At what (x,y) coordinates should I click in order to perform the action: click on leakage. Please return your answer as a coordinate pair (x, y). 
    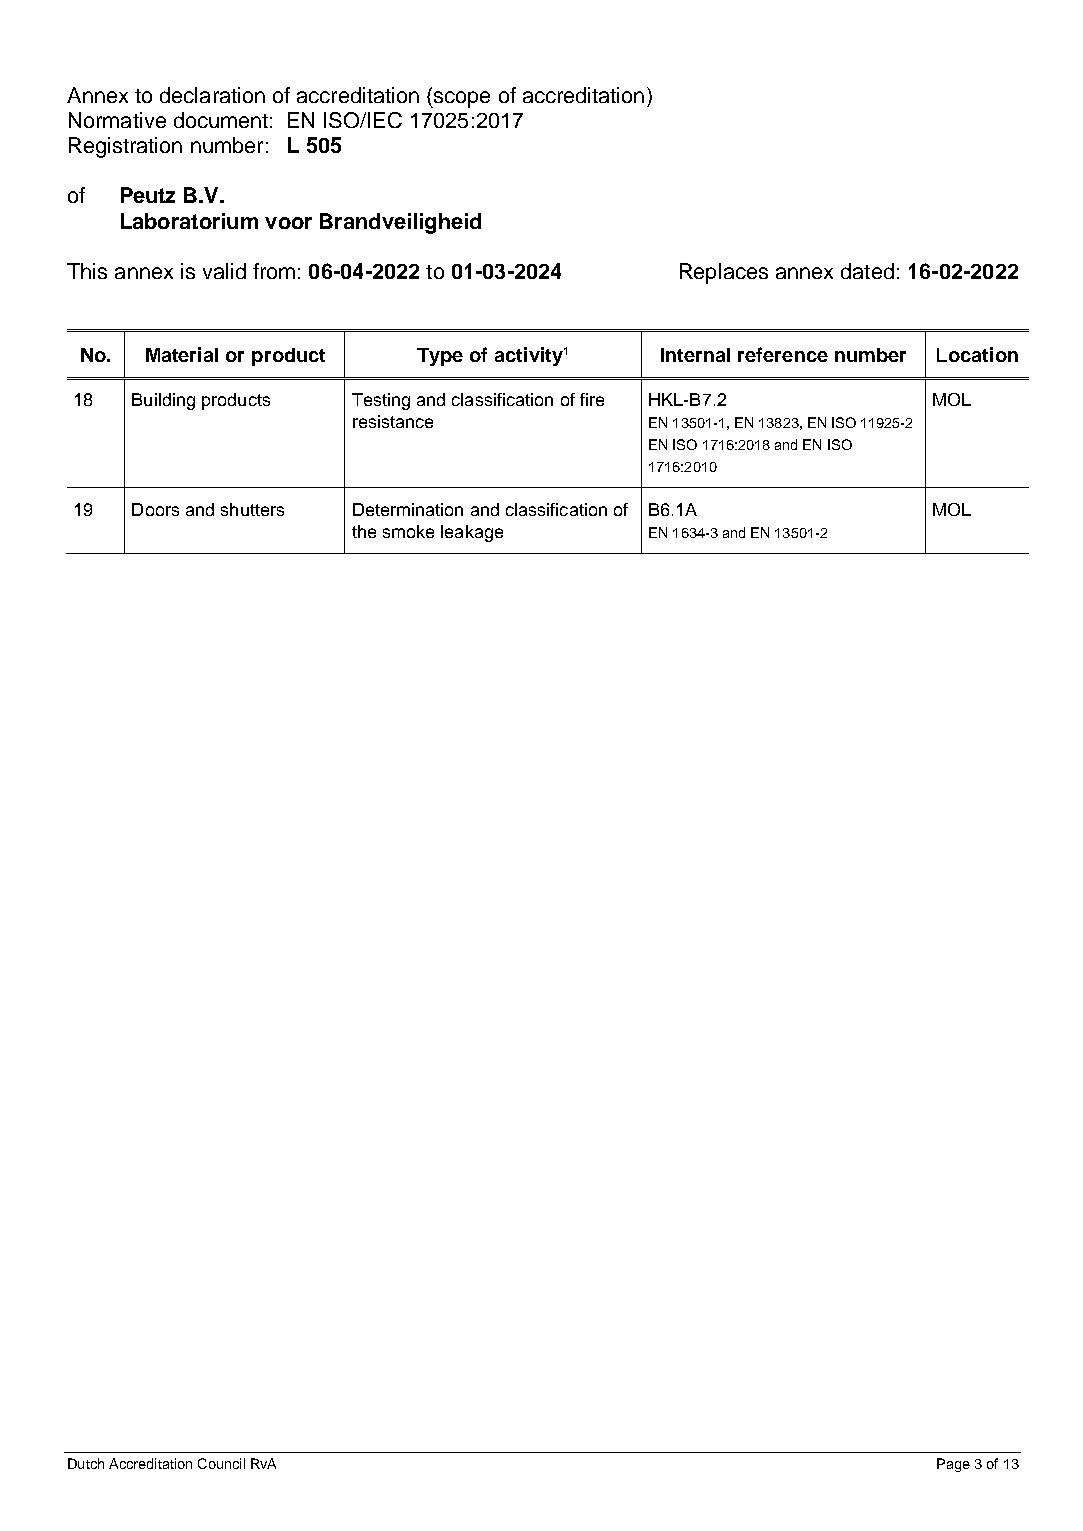
    Looking at the image, I should click on (472, 533).
